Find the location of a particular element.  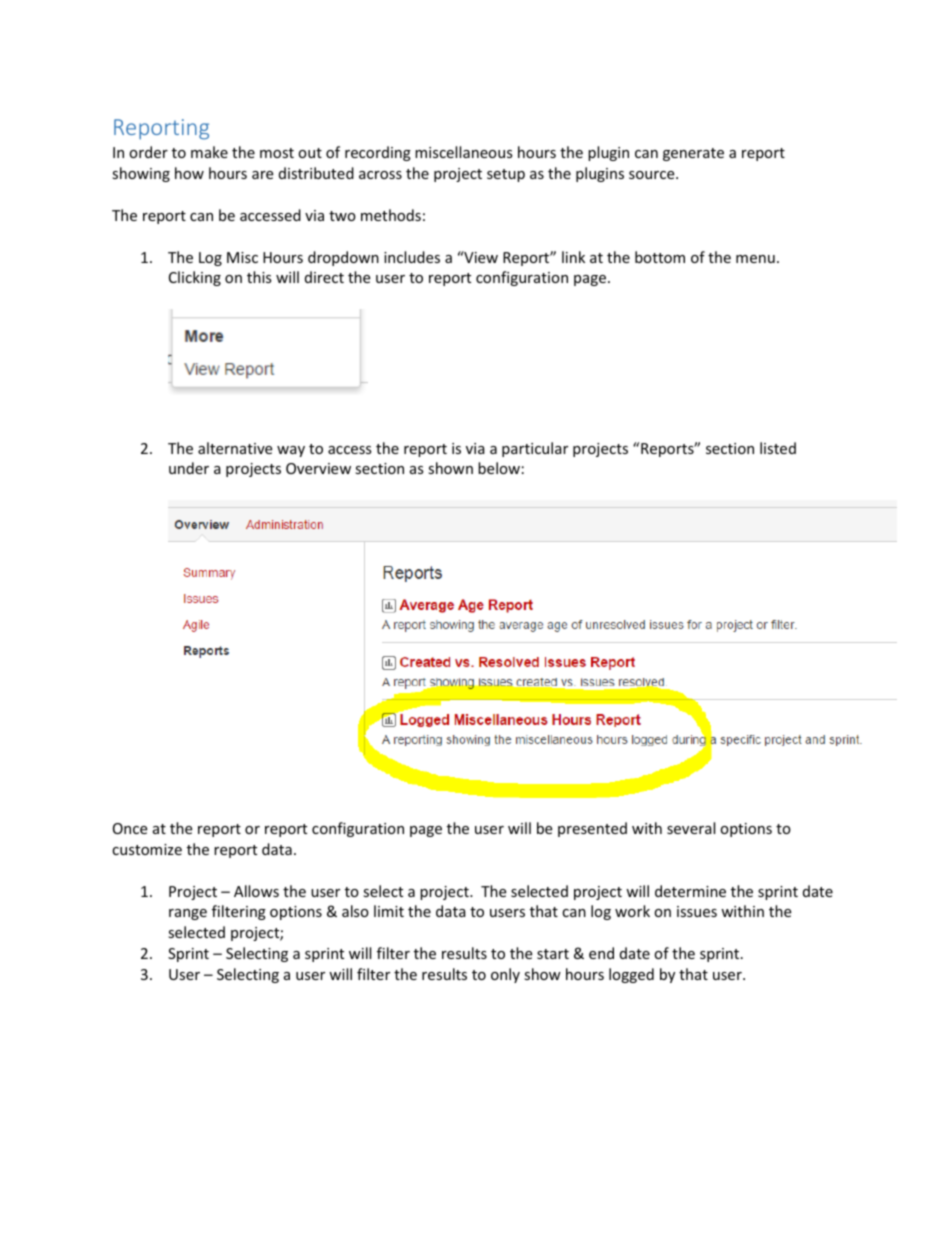

make is located at coordinates (209, 152).
